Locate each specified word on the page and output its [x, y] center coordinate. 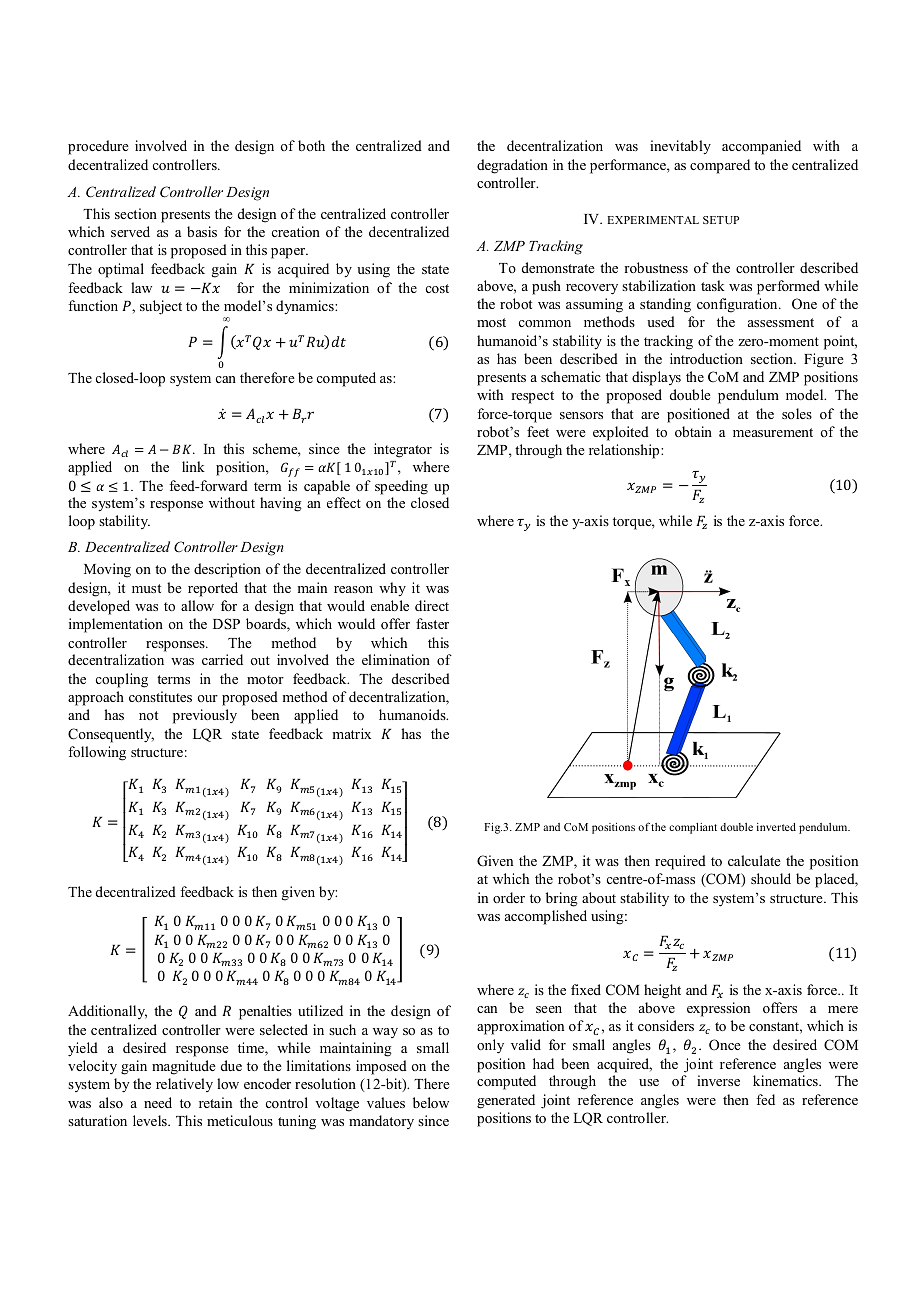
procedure [98, 147]
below [431, 1102]
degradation [512, 166]
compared [720, 166]
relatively [184, 1085]
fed [765, 1099]
